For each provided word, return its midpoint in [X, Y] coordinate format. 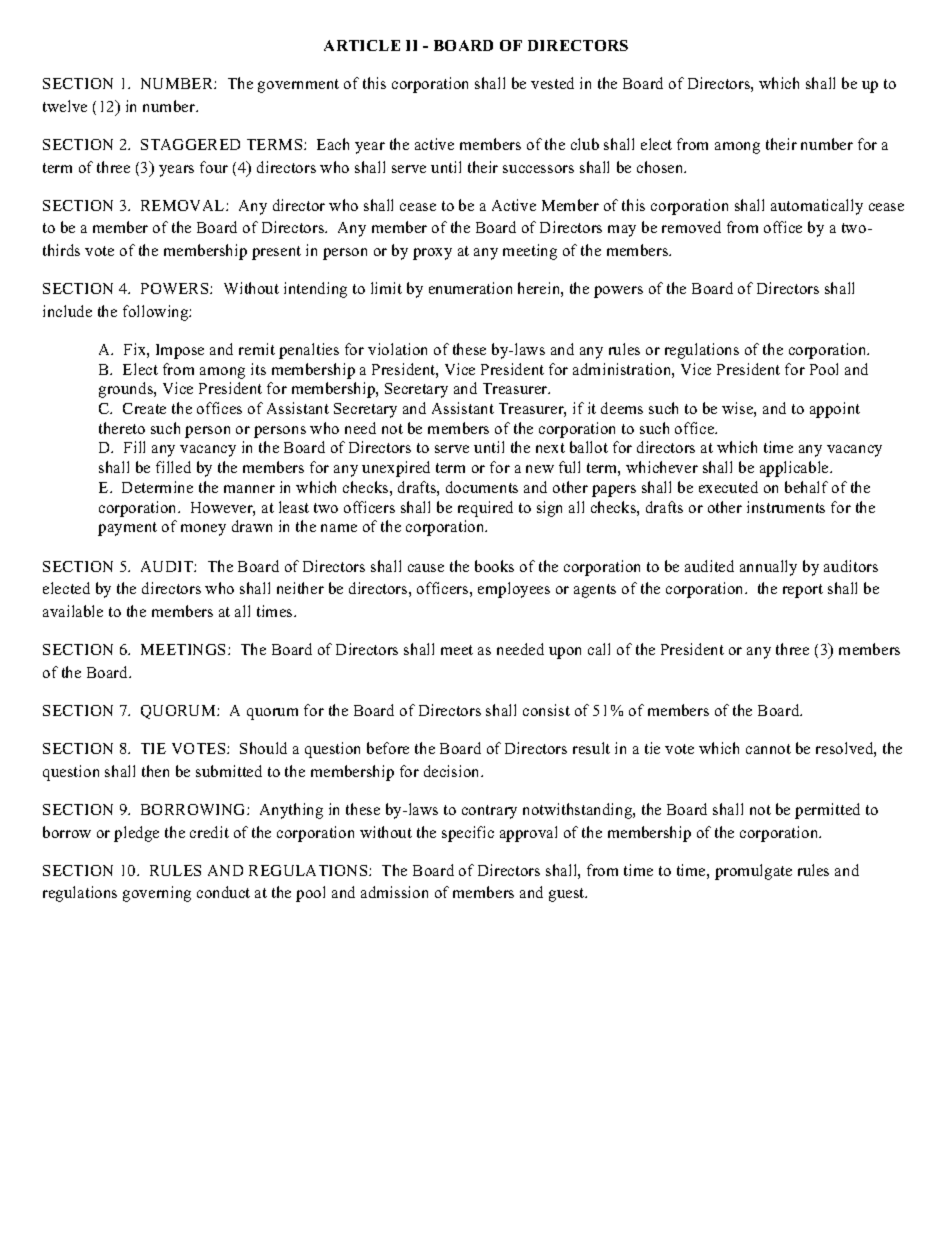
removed [691, 227]
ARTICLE [362, 45]
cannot [768, 749]
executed [728, 487]
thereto [122, 428]
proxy [432, 254]
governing [157, 894]
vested [552, 83]
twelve [65, 106]
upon [565, 653]
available [73, 611]
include [67, 311]
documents [482, 487]
